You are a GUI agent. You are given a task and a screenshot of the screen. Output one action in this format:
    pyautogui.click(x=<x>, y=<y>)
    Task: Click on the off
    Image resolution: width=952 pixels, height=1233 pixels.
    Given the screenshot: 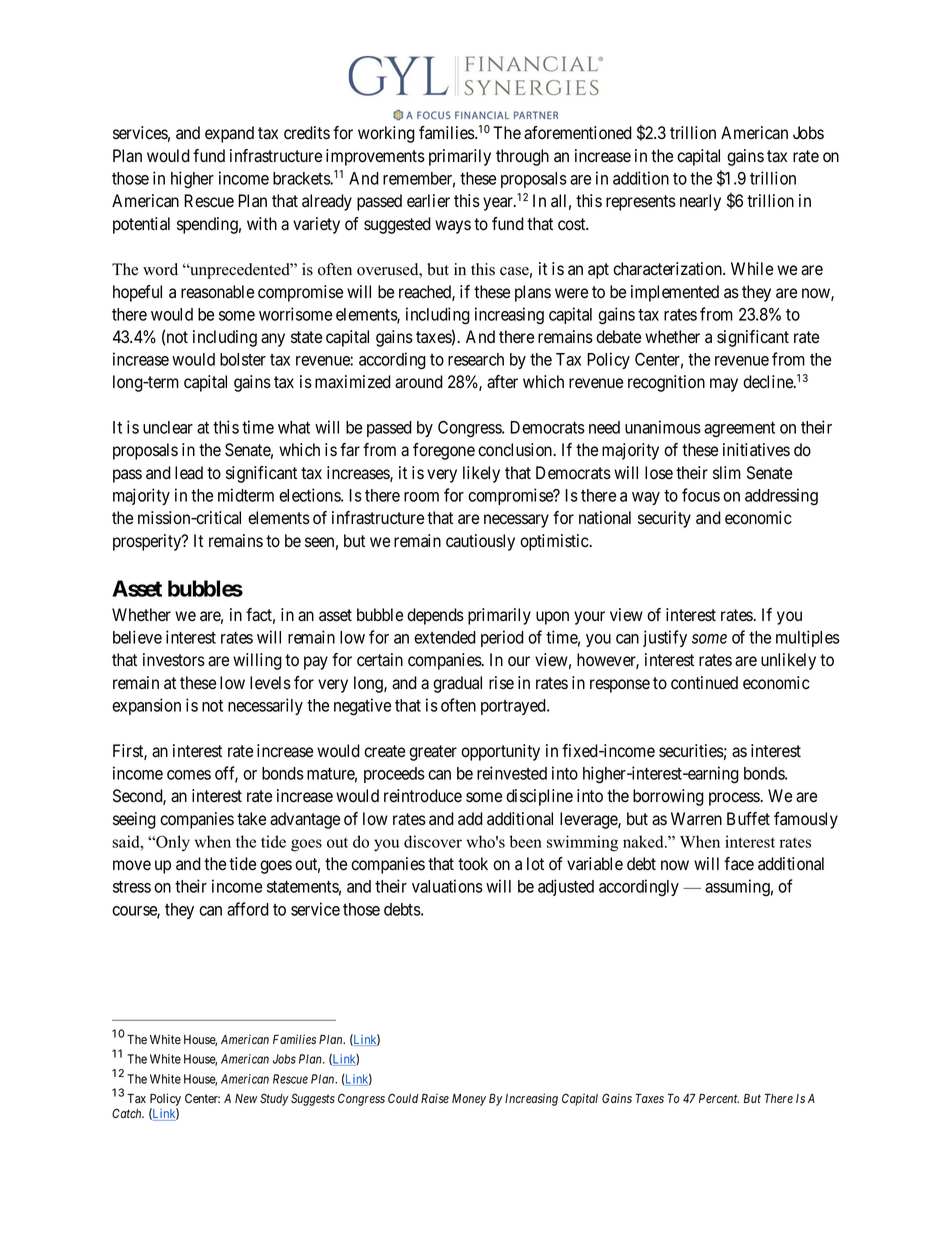 What is the action you would take?
    pyautogui.click(x=226, y=774)
